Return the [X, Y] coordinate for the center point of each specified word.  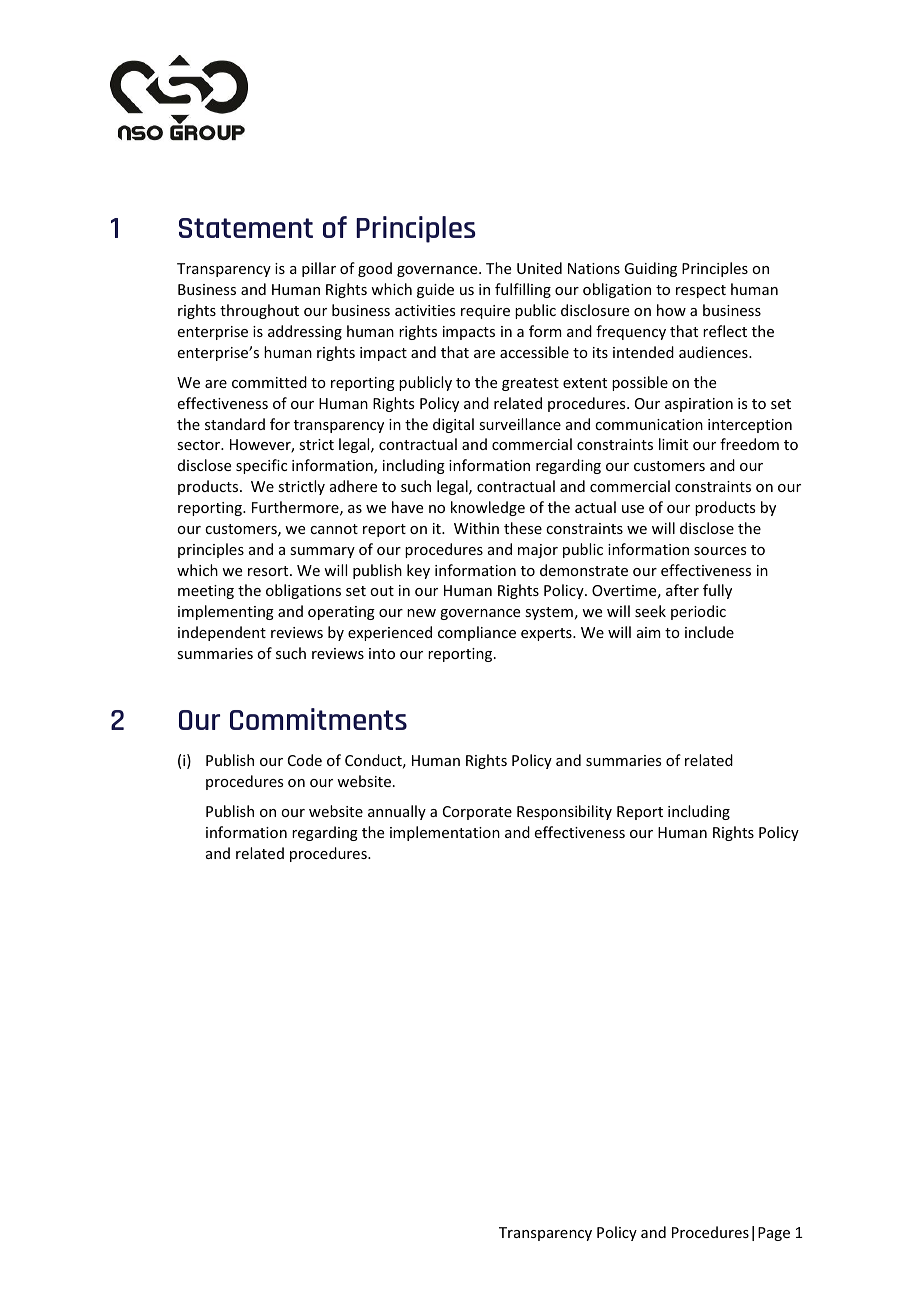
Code [305, 760]
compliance [477, 633]
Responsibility [564, 812]
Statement [246, 228]
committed [269, 382]
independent [222, 633]
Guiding [650, 269]
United [539, 268]
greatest [530, 384]
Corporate [477, 813]
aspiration [699, 405]
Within [476, 528]
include [709, 632]
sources [720, 551]
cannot [334, 529]
